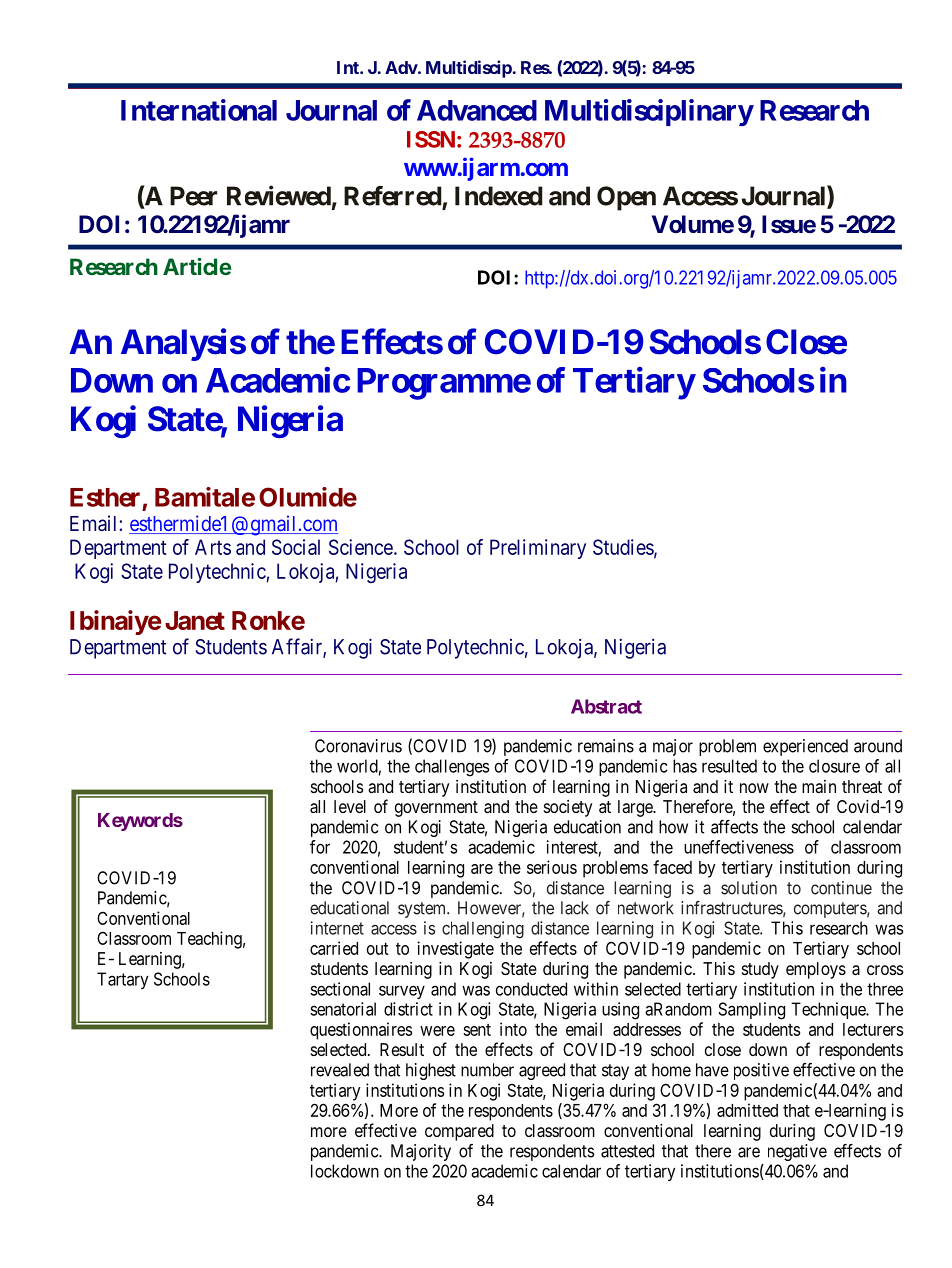 The width and height of the document is (952, 1268). Describe the element at coordinates (841, 888) in the document. I see `continue` at that location.
